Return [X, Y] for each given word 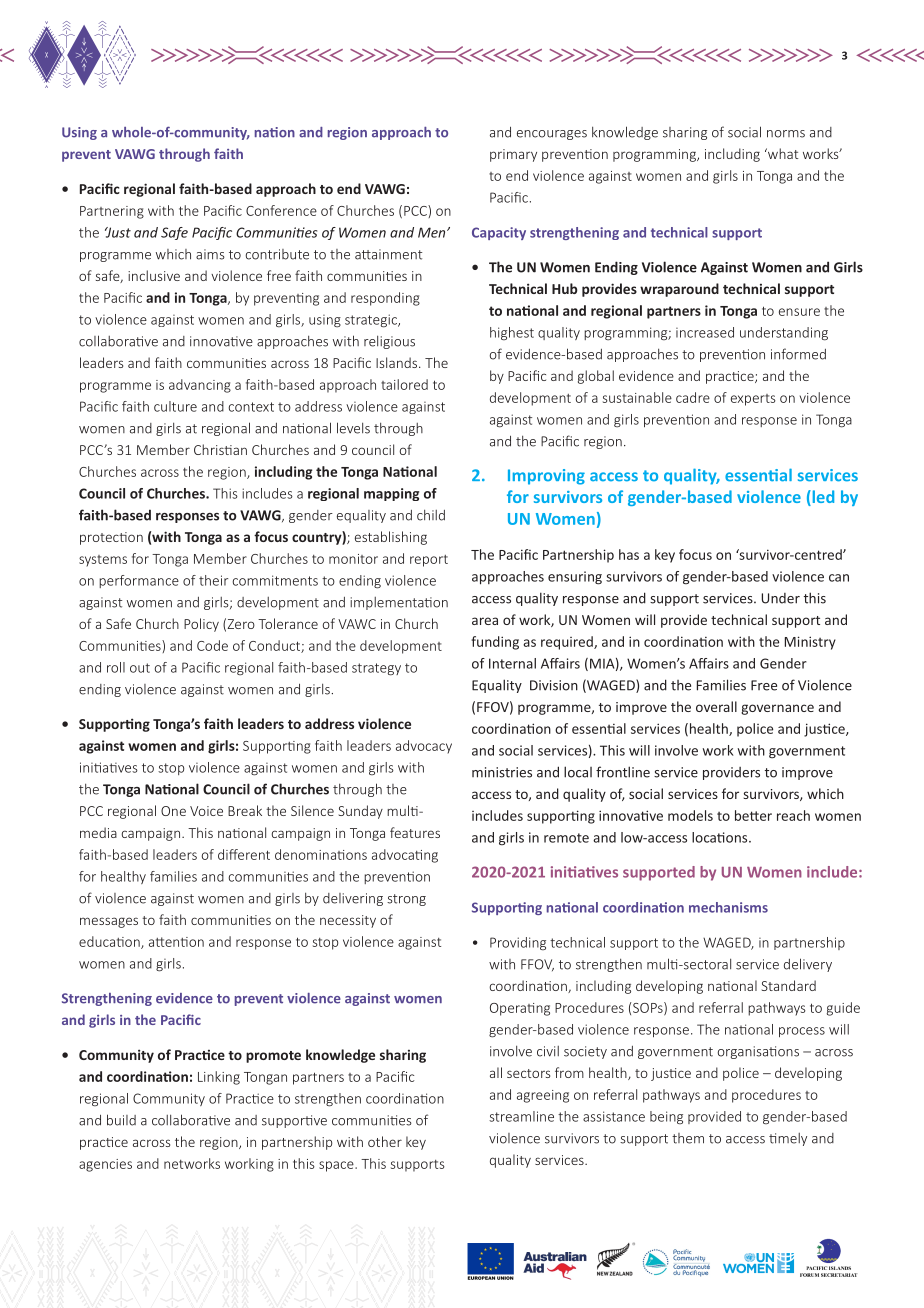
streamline [521, 1116]
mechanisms [728, 907]
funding [495, 643]
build [121, 1120]
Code [212, 645]
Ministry [810, 643]
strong [406, 900]
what [782, 153]
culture [175, 406]
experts [753, 400]
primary [513, 155]
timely [788, 1139]
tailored [404, 384]
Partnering [112, 212]
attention [176, 942]
